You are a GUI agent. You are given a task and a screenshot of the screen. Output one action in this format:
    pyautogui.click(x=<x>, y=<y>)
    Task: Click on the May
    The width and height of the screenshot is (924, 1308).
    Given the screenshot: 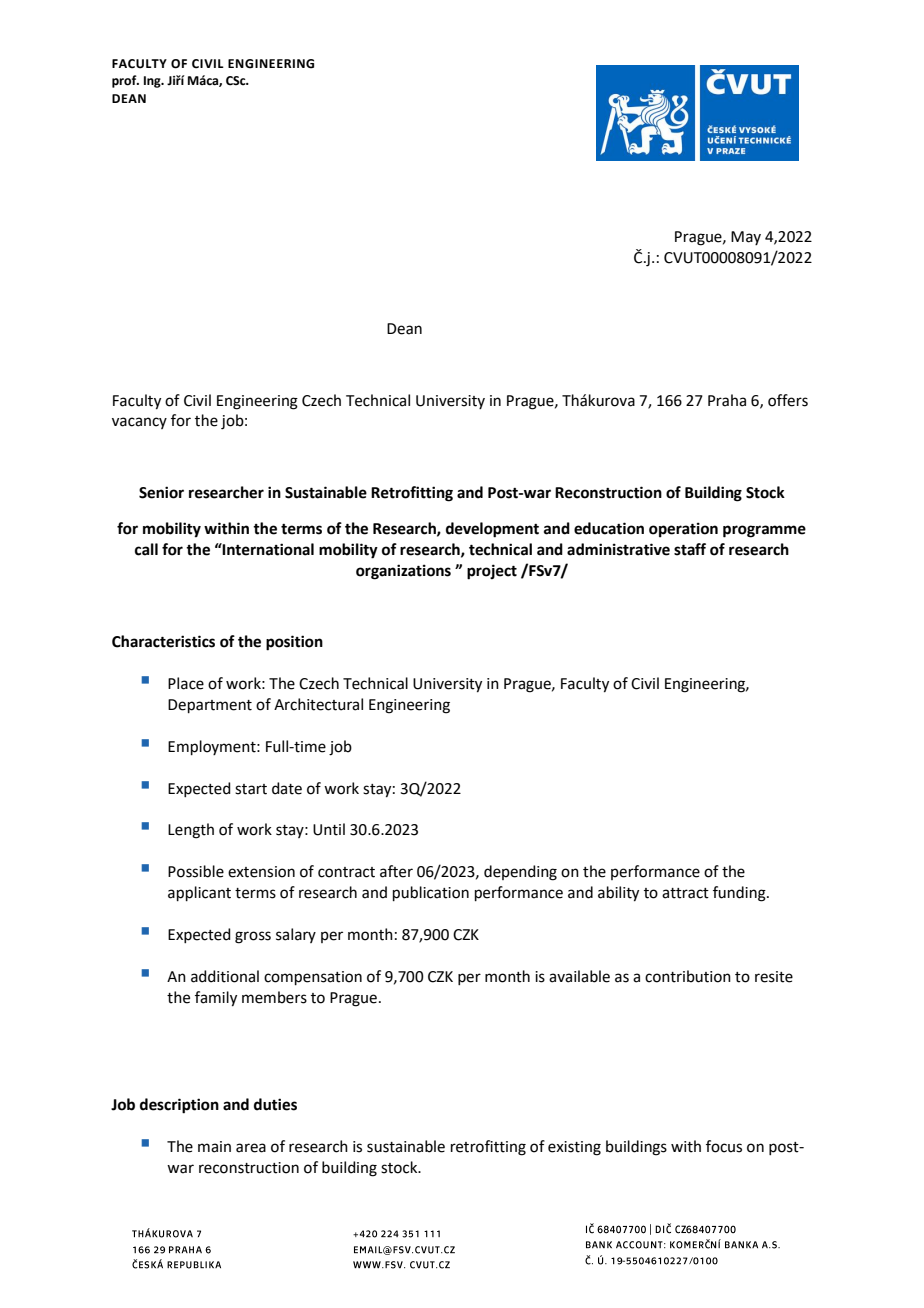 What is the action you would take?
    pyautogui.click(x=746, y=238)
